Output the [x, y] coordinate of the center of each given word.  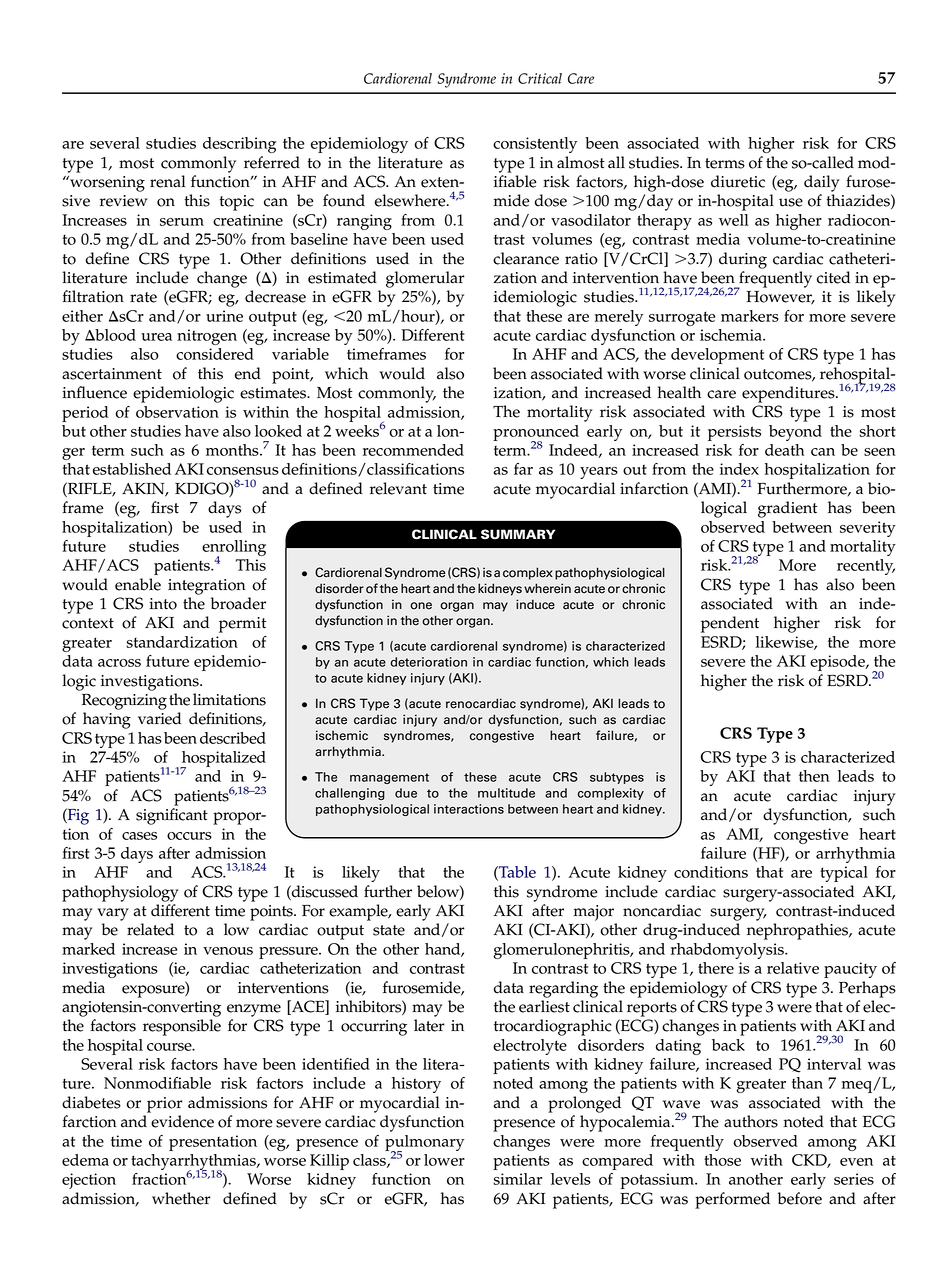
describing [239, 145]
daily [821, 183]
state [389, 930]
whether [181, 1198]
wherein [547, 588]
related [150, 929]
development [717, 356]
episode [838, 663]
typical [844, 874]
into [163, 604]
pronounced [536, 434]
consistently [535, 145]
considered [215, 354]
